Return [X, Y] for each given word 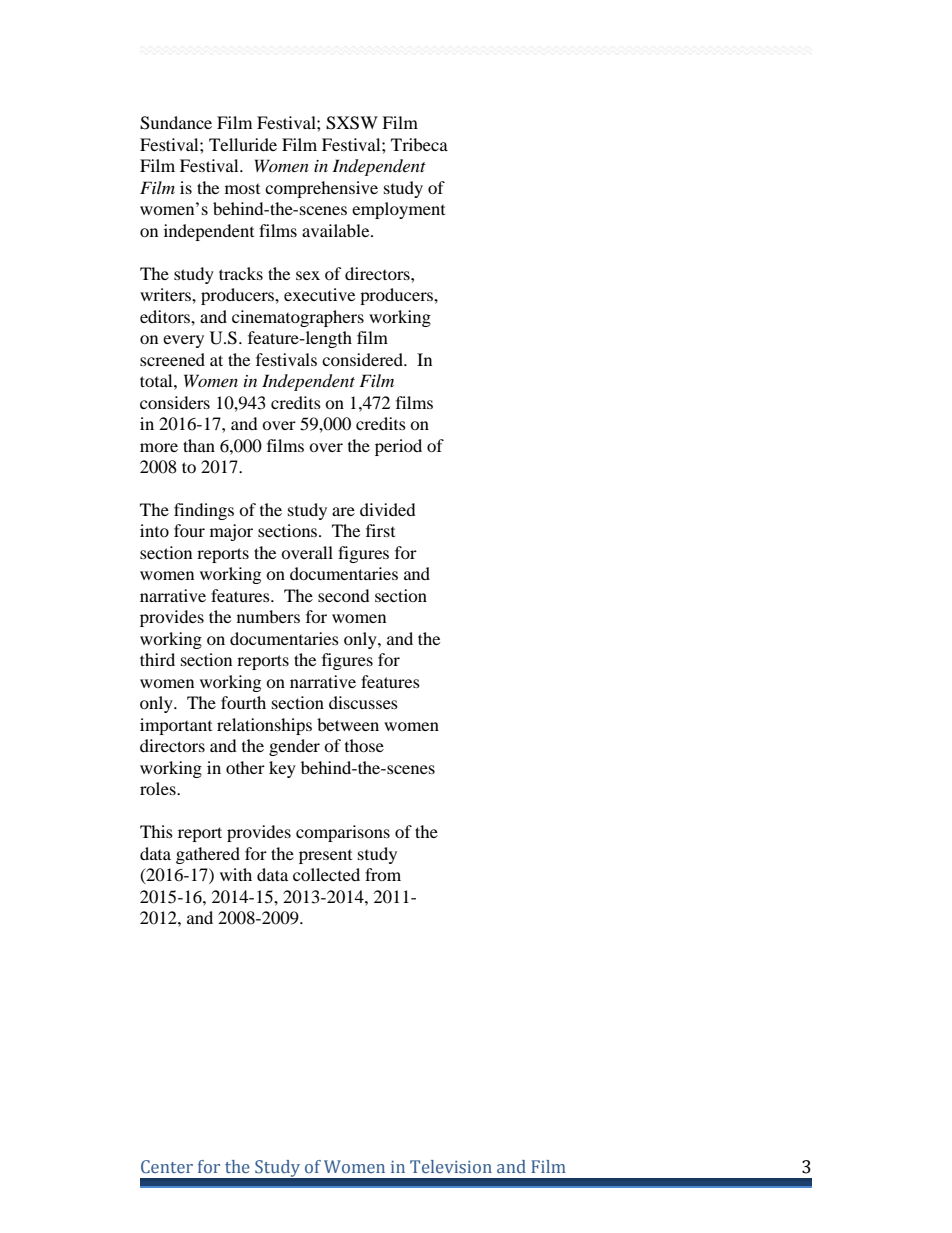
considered [364, 359]
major [231, 532]
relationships [264, 726]
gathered [208, 855]
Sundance [176, 123]
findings [204, 511]
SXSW [352, 123]
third [157, 659]
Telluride [243, 144]
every [183, 341]
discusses [363, 702]
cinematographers [298, 318]
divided [388, 509]
